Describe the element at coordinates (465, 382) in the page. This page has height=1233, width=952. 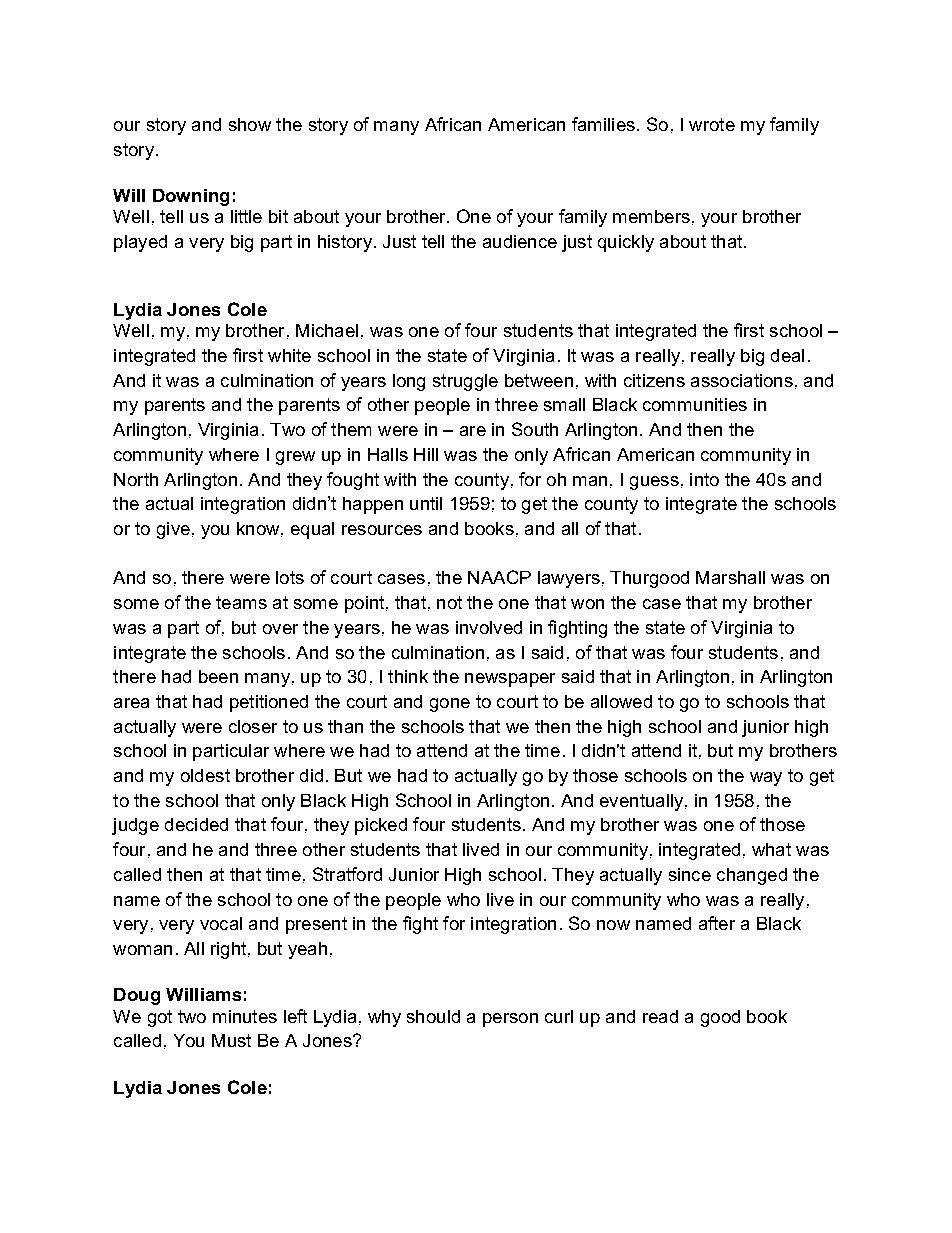
I see `struggle` at that location.
